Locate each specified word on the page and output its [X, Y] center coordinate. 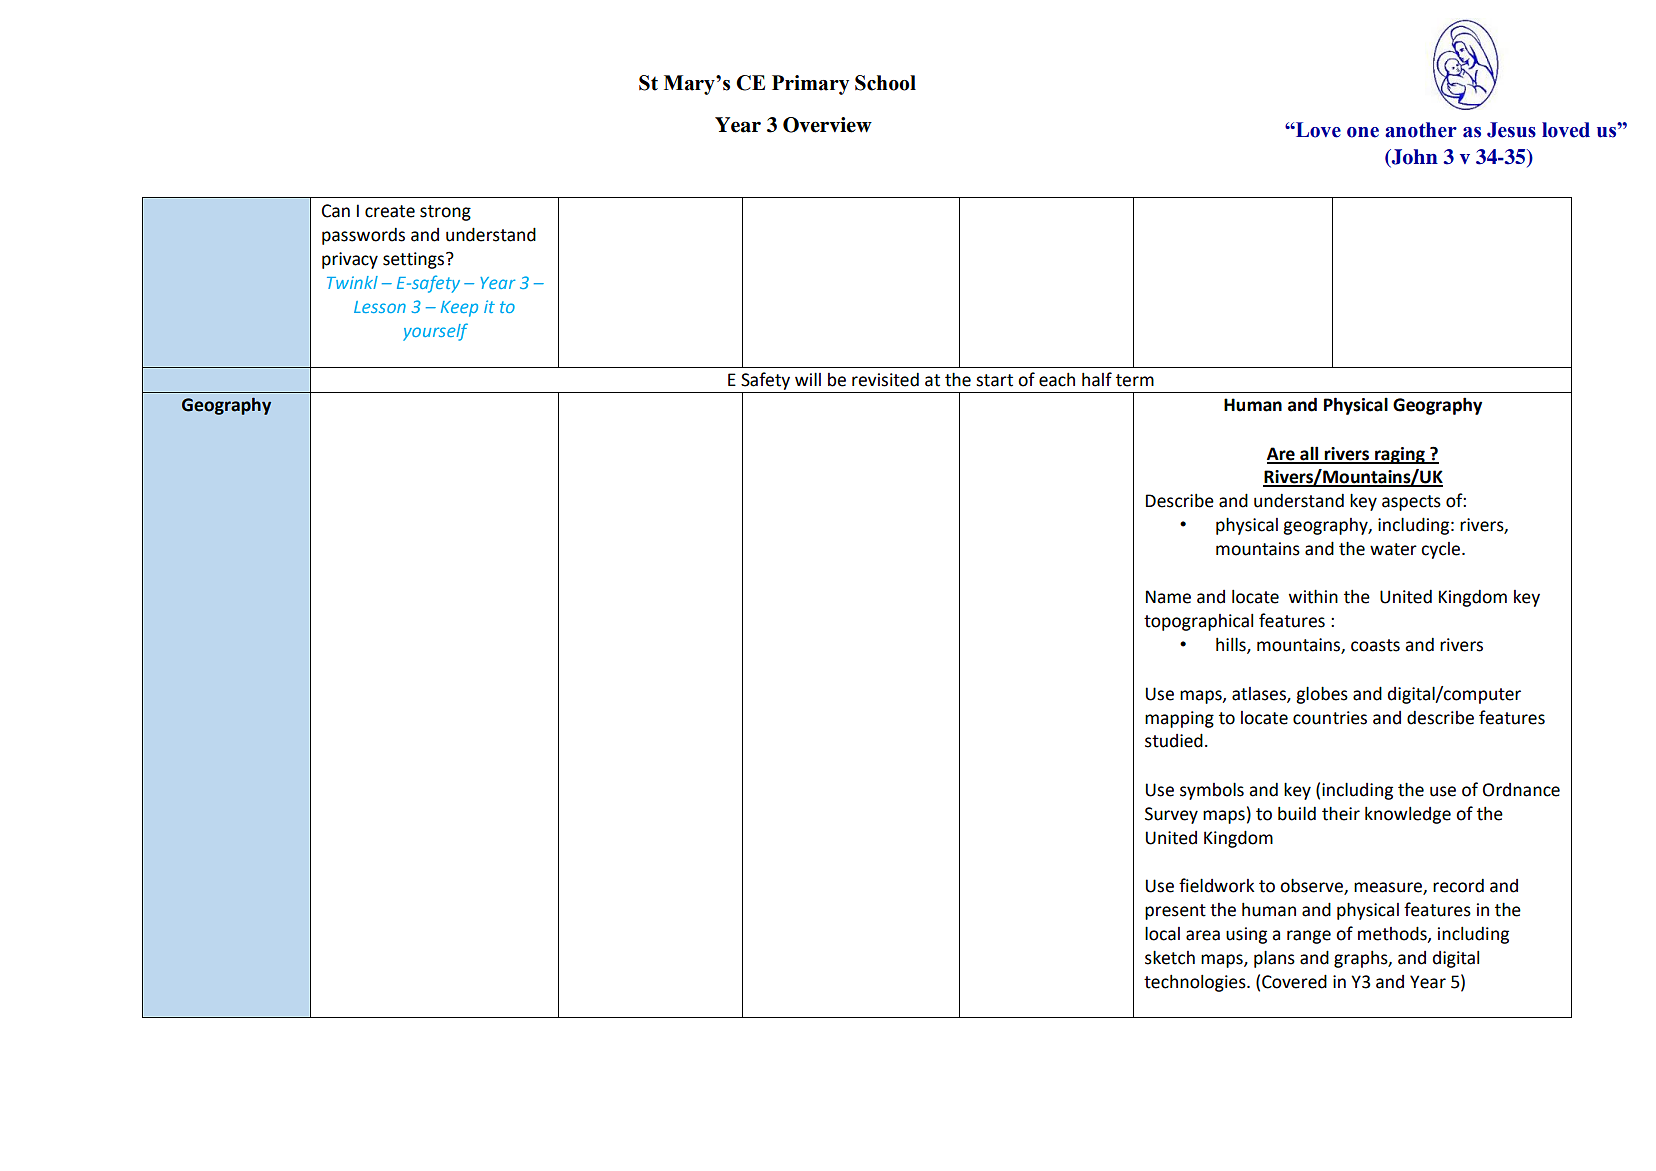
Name [1168, 597]
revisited [885, 380]
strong [445, 213]
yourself [435, 332]
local [1162, 933]
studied [1174, 740]
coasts [1375, 645]
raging [1400, 455]
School [885, 83]
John [1413, 158]
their [1341, 813]
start [994, 380]
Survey [1171, 815]
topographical [1198, 622]
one [1363, 132]
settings [415, 260]
